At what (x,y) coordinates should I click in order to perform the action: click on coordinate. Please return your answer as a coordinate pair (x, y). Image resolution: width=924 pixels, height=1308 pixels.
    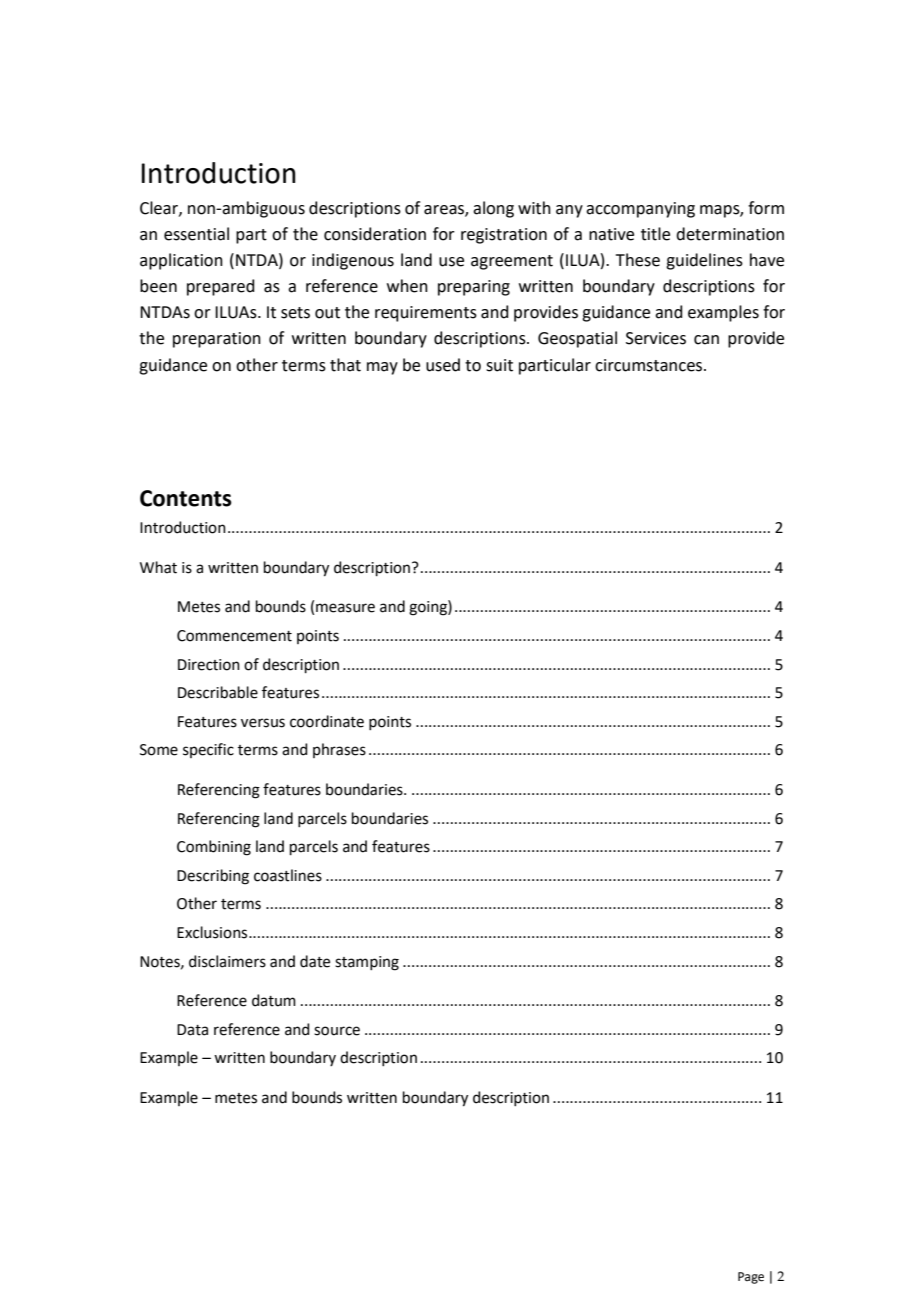
    Looking at the image, I should click on (327, 721).
